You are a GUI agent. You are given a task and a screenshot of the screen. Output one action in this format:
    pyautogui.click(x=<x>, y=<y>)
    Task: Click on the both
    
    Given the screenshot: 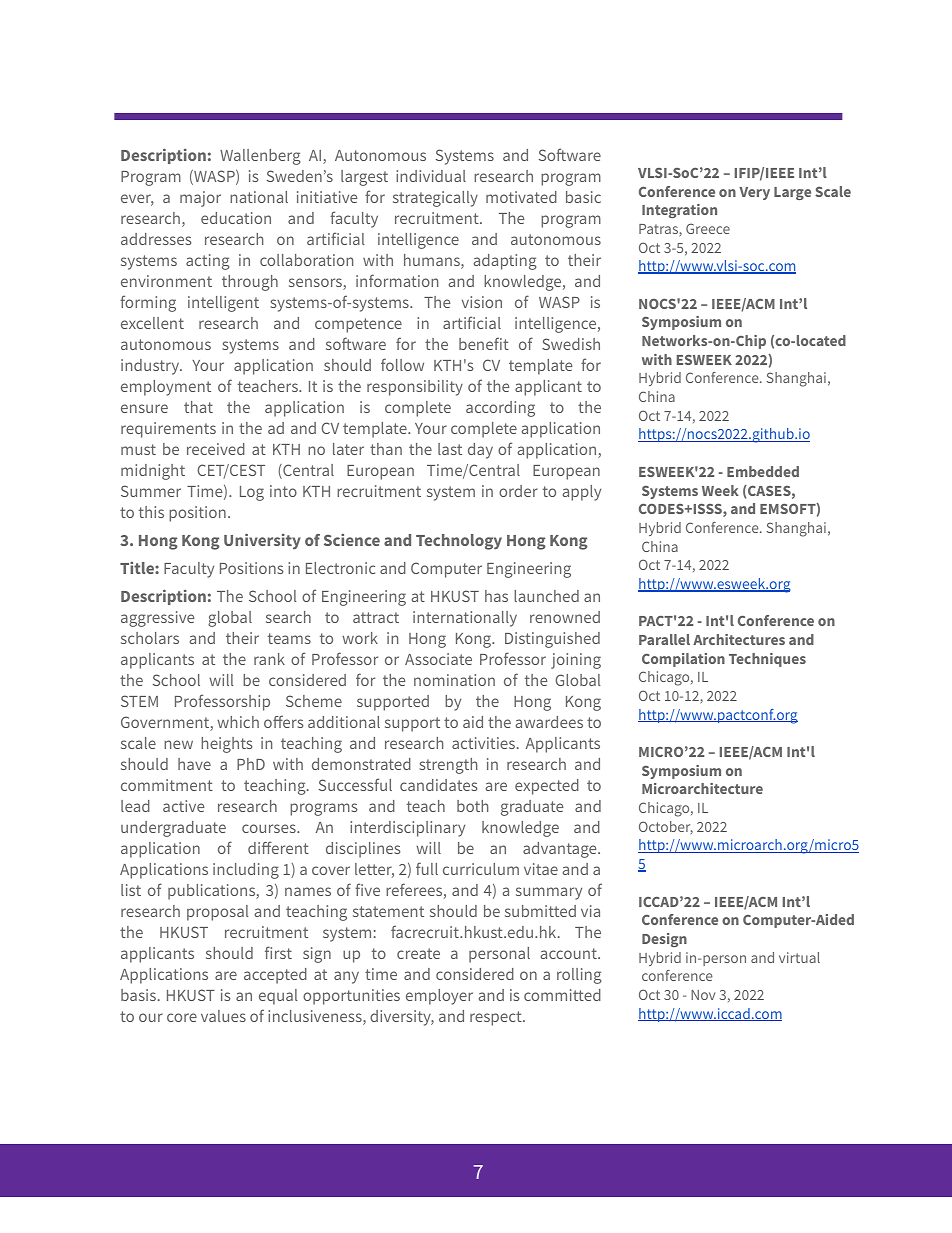 What is the action you would take?
    pyautogui.click(x=472, y=806)
